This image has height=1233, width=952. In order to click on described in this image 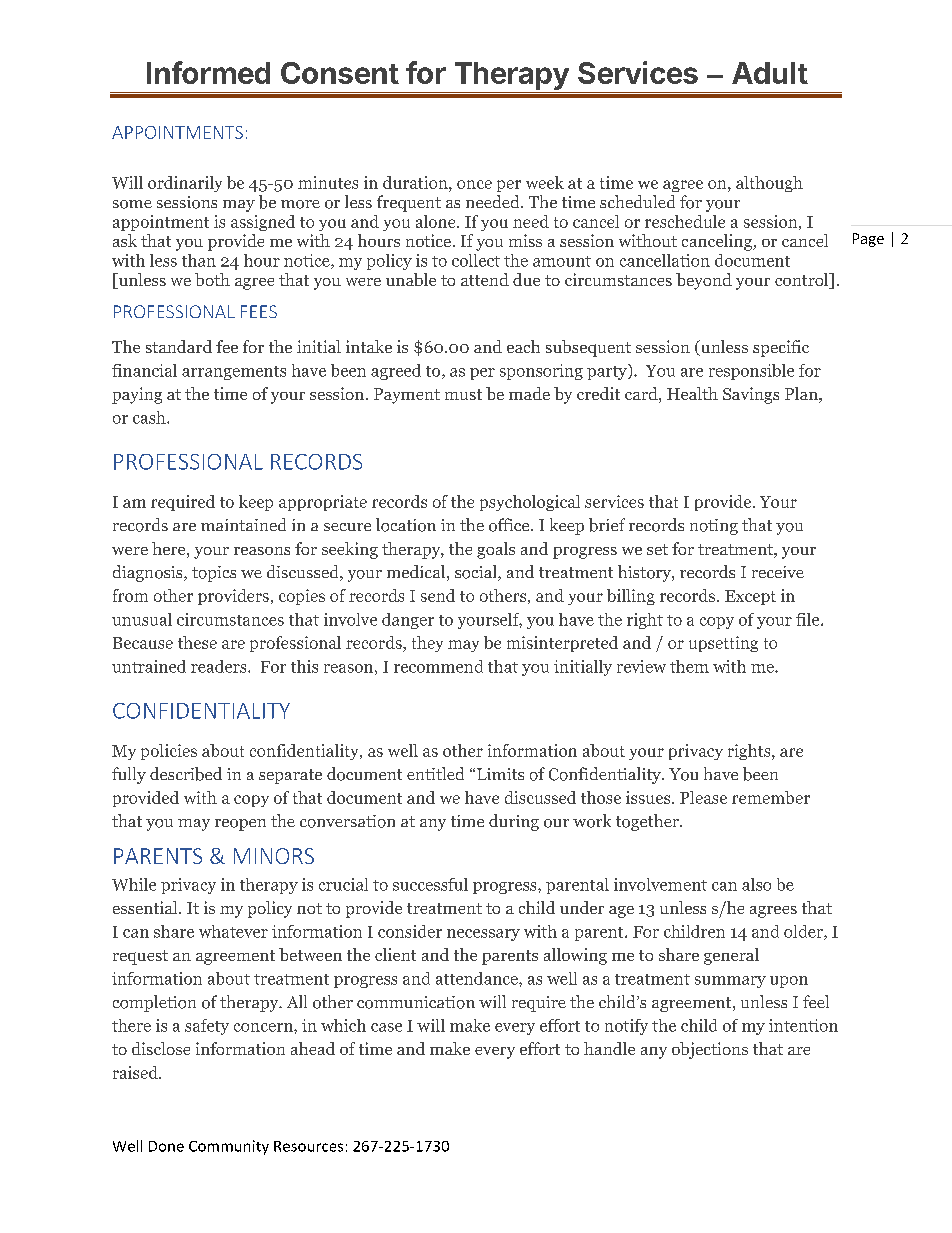, I will do `click(186, 774)`.
